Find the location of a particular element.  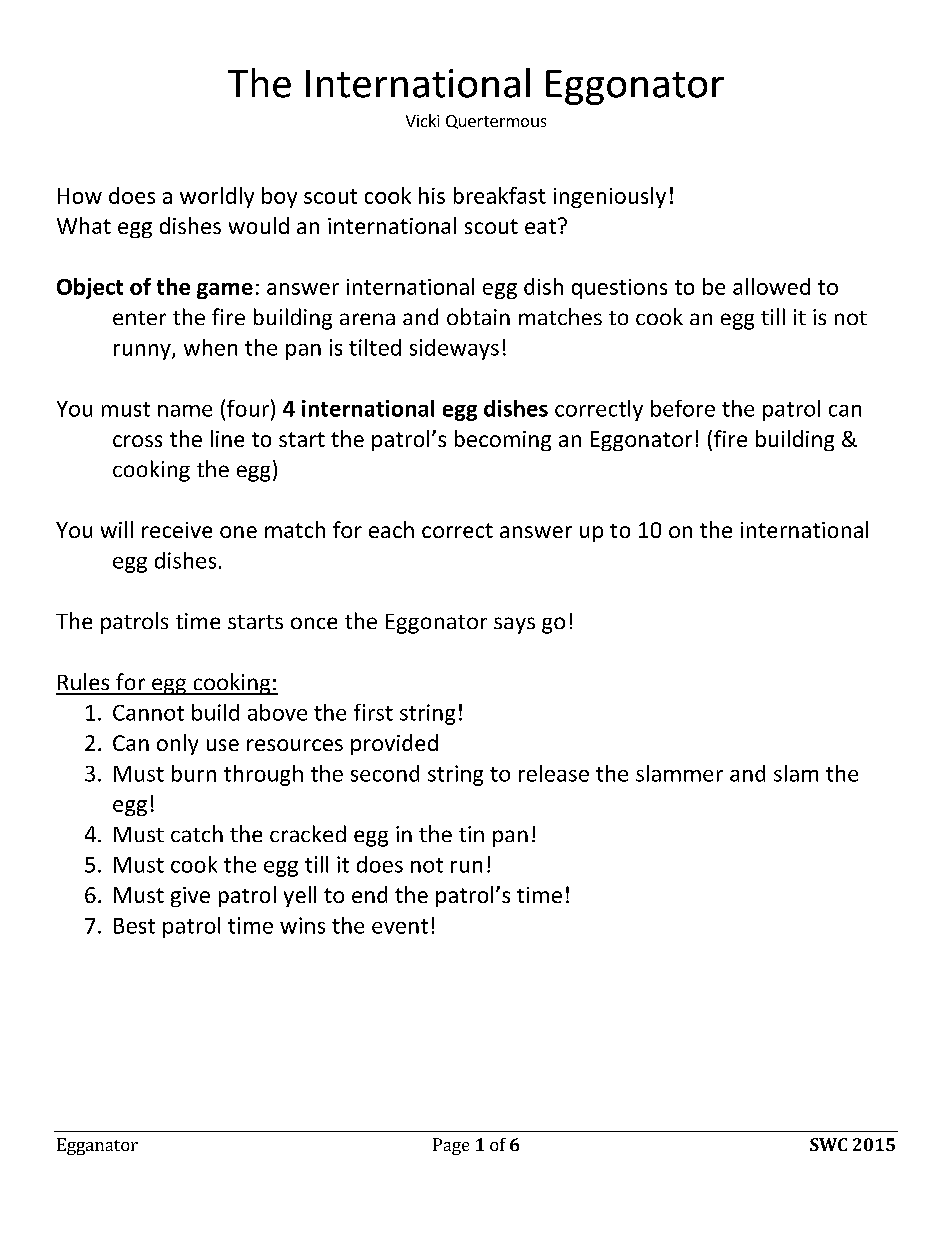

becoming is located at coordinates (503, 440).
